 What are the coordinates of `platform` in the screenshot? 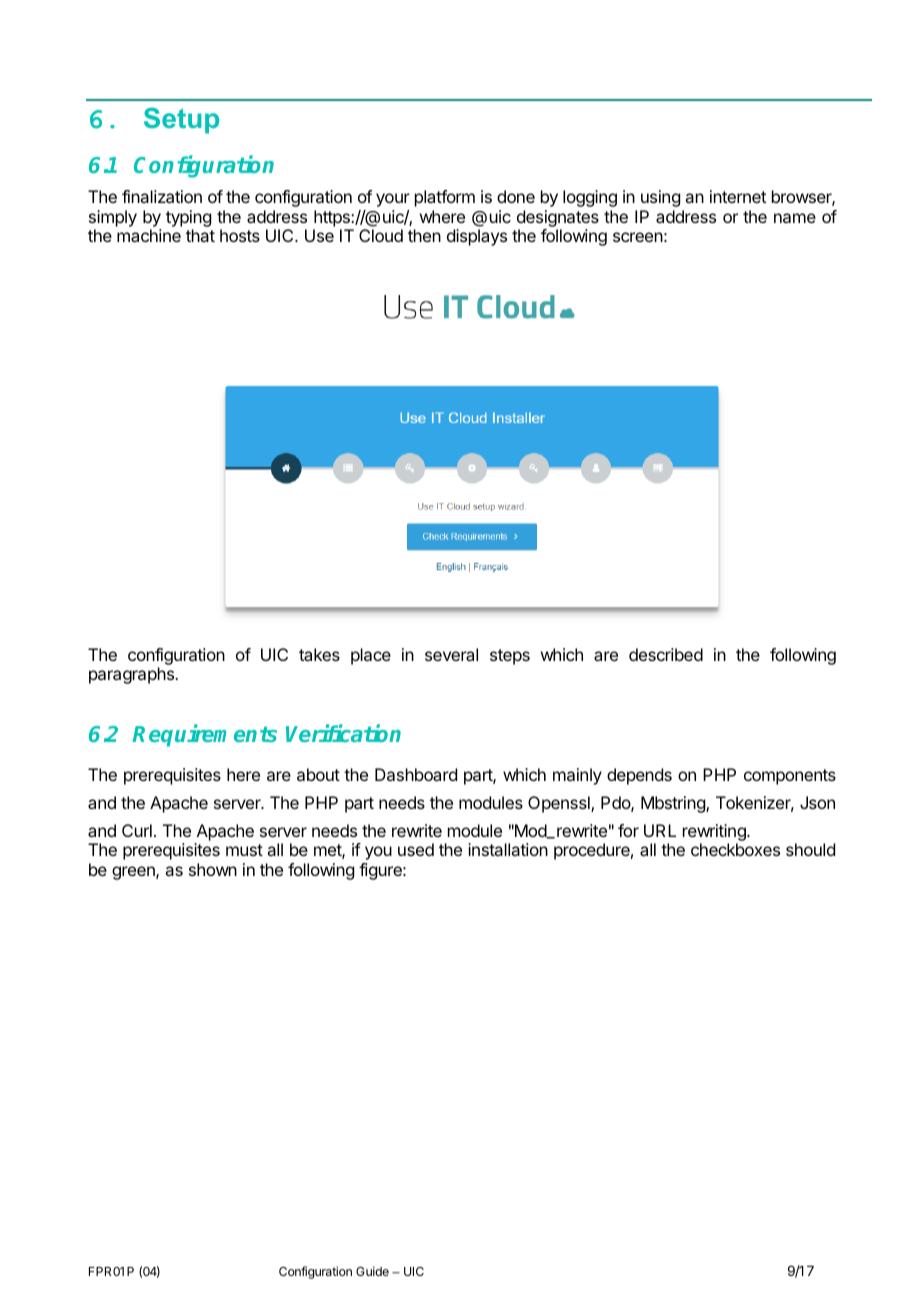 It's located at (445, 198).
